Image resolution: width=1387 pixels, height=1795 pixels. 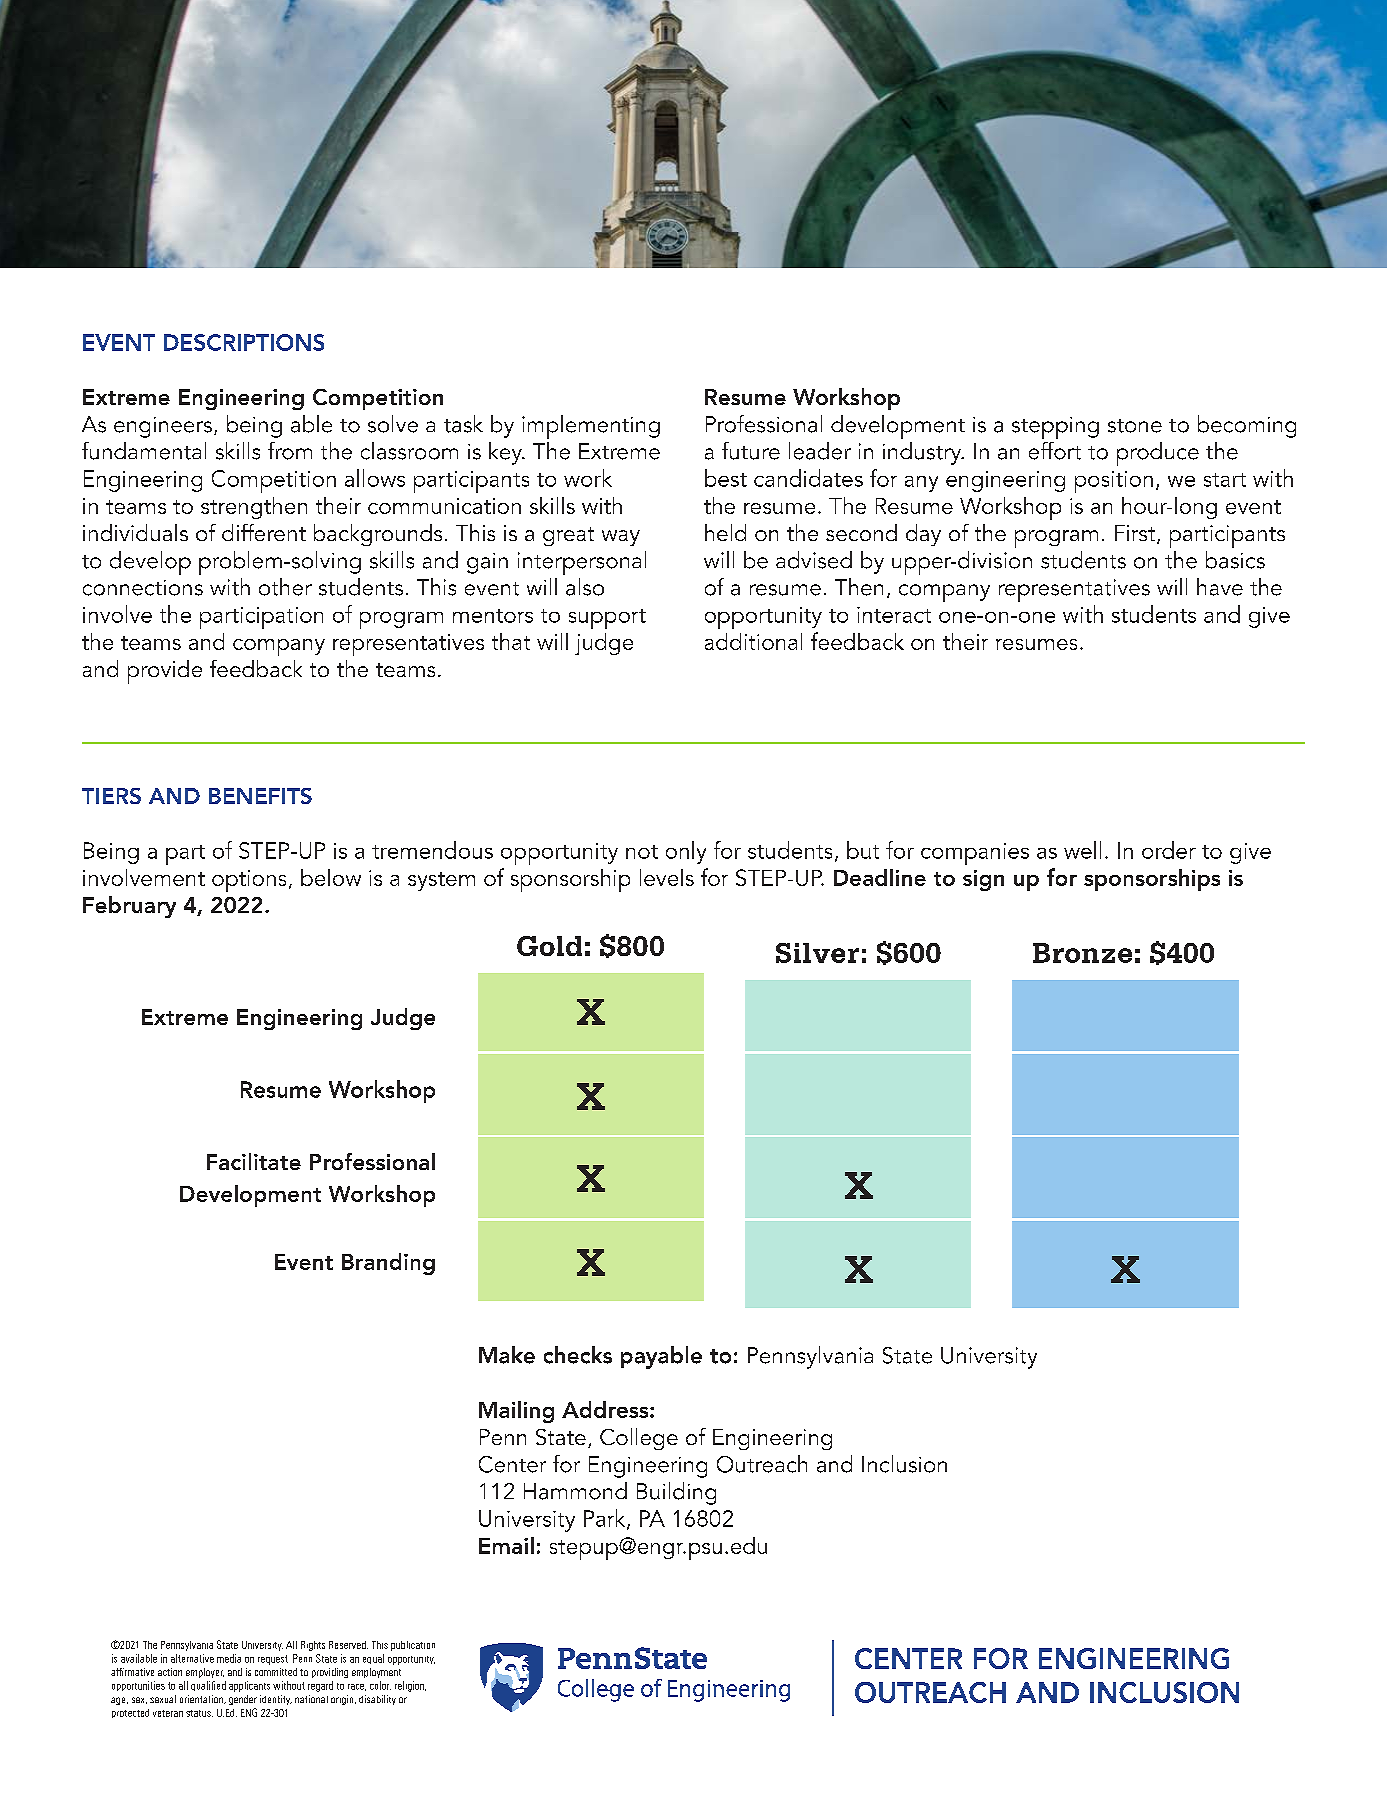 I want to click on stone, so click(x=1135, y=426).
